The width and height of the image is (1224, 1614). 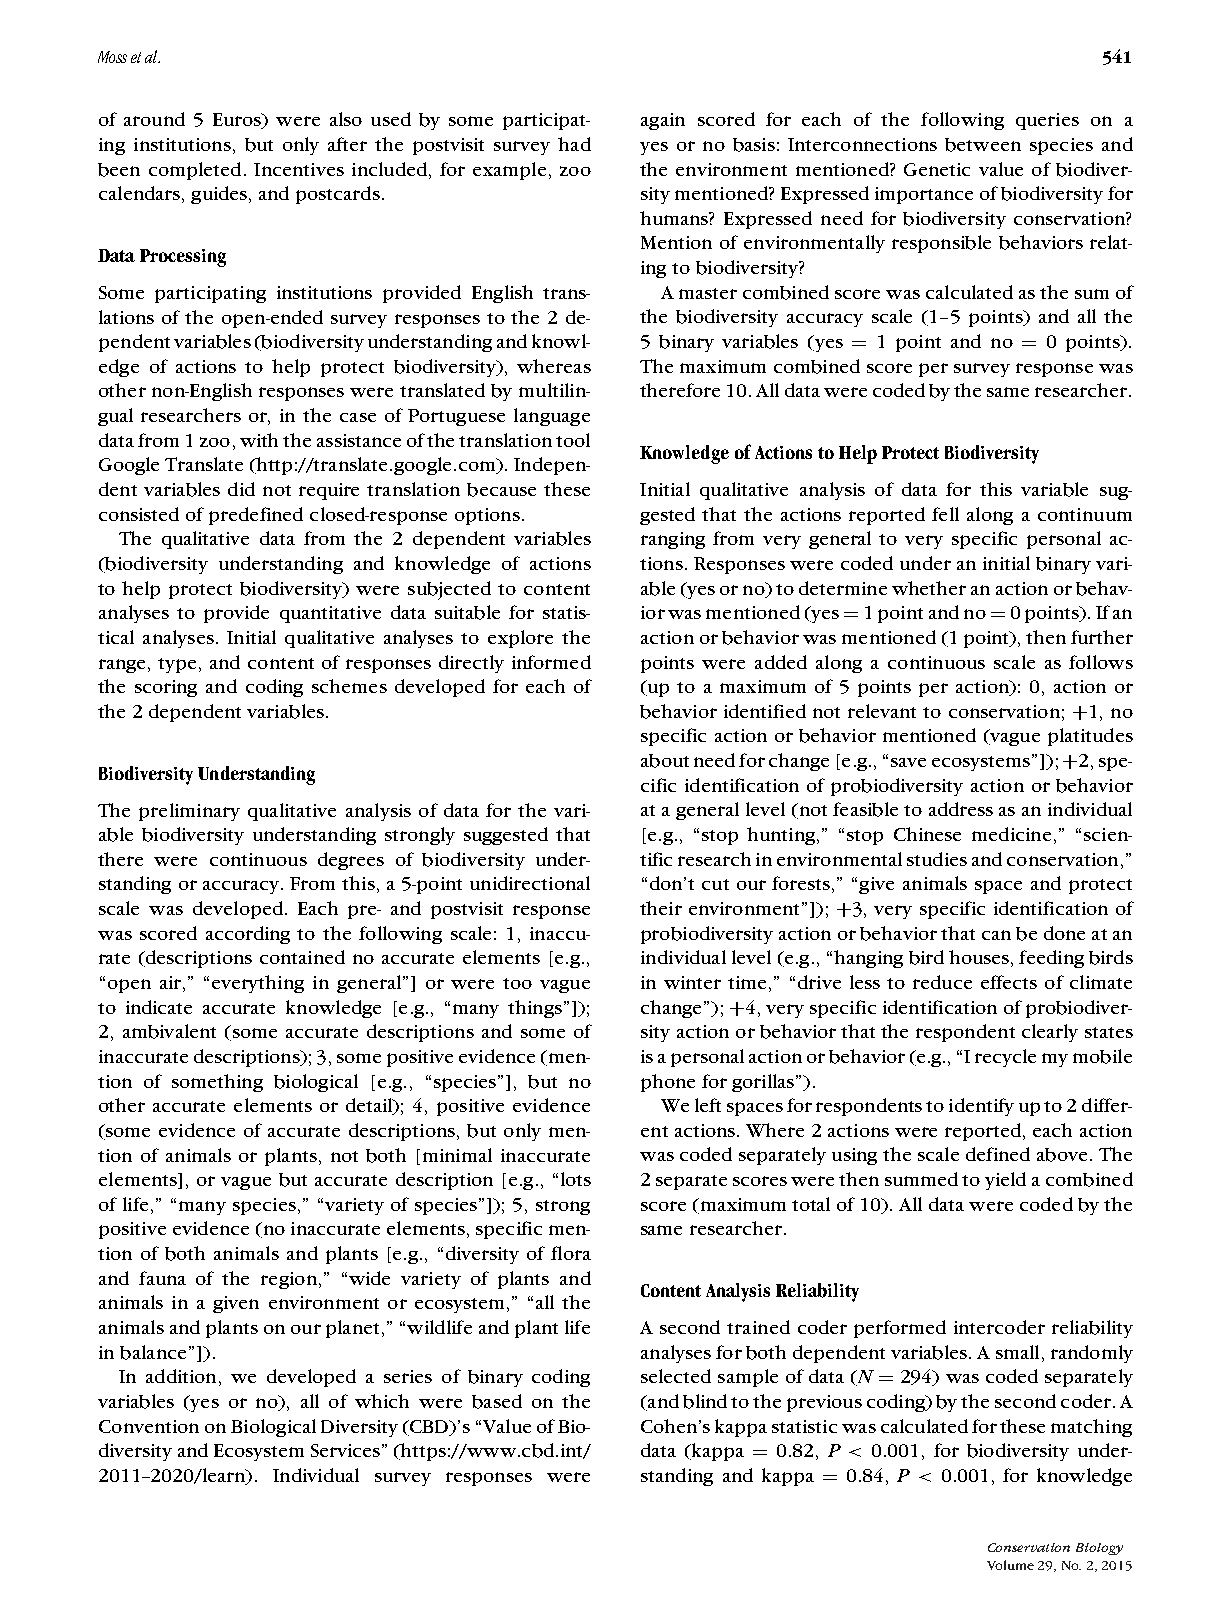 What do you see at coordinates (663, 121) in the image?
I see `again` at bounding box center [663, 121].
